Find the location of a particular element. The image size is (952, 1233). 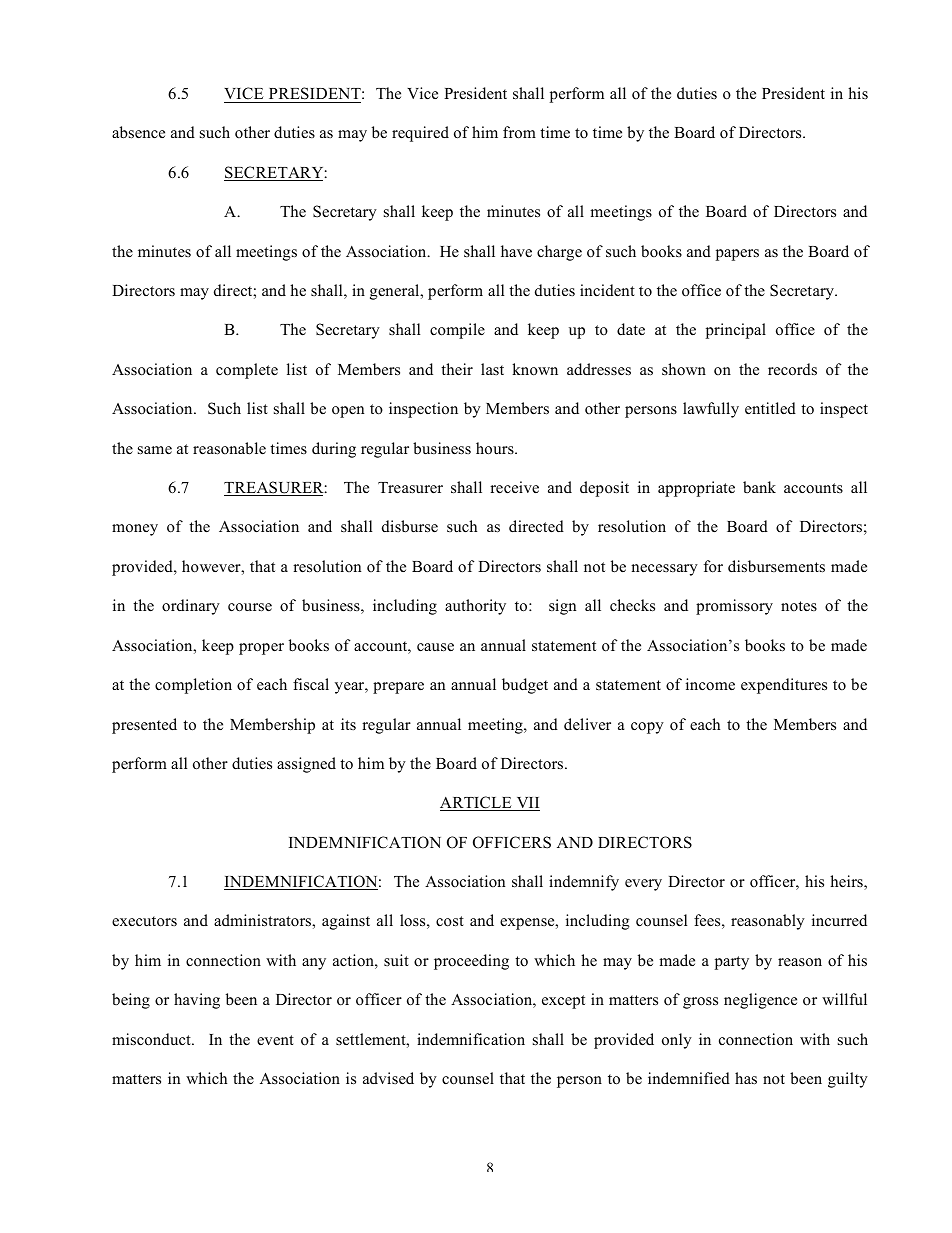

except is located at coordinates (563, 1002).
